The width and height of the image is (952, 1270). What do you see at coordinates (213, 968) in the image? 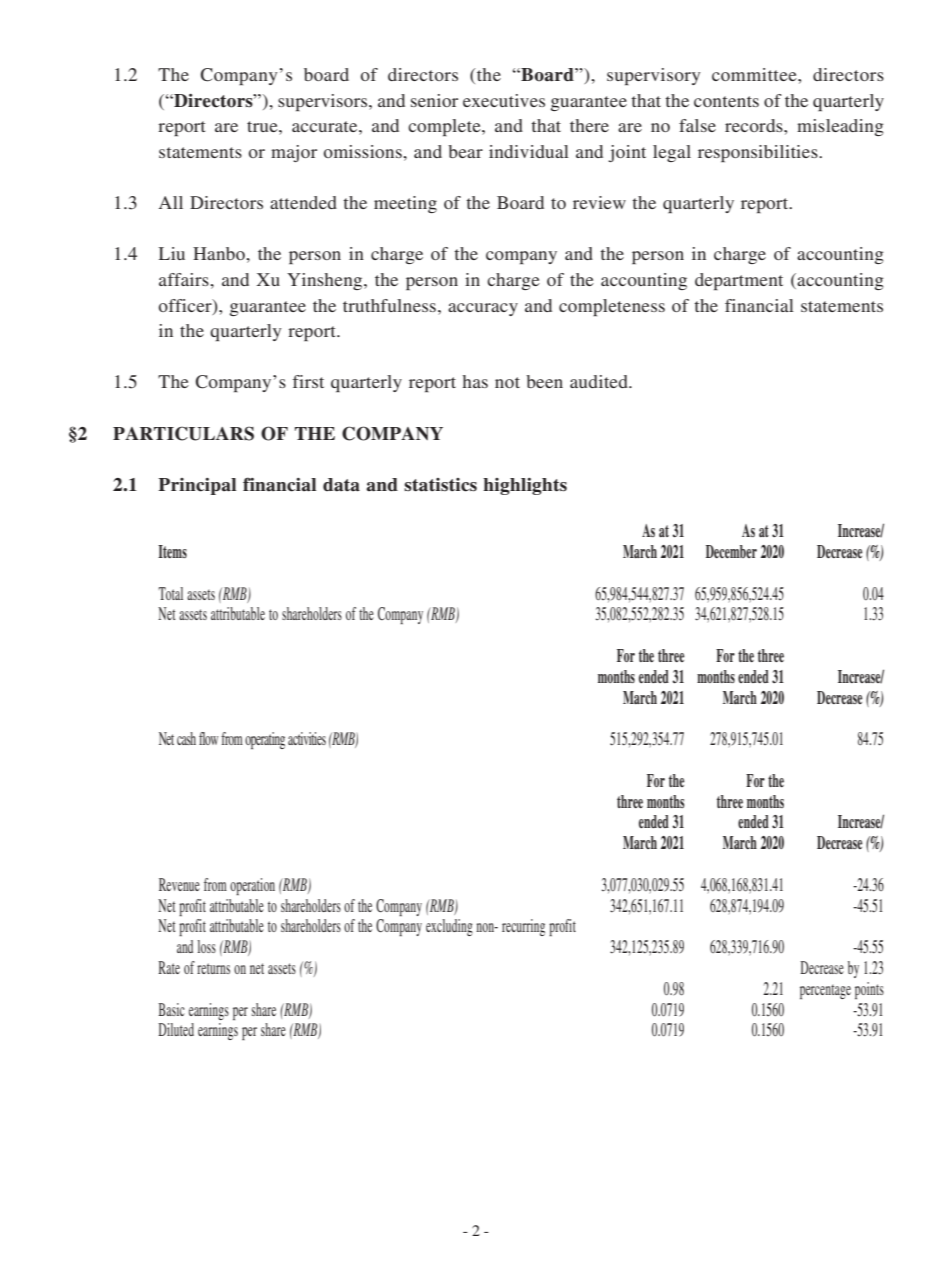
I see `returns` at bounding box center [213, 968].
